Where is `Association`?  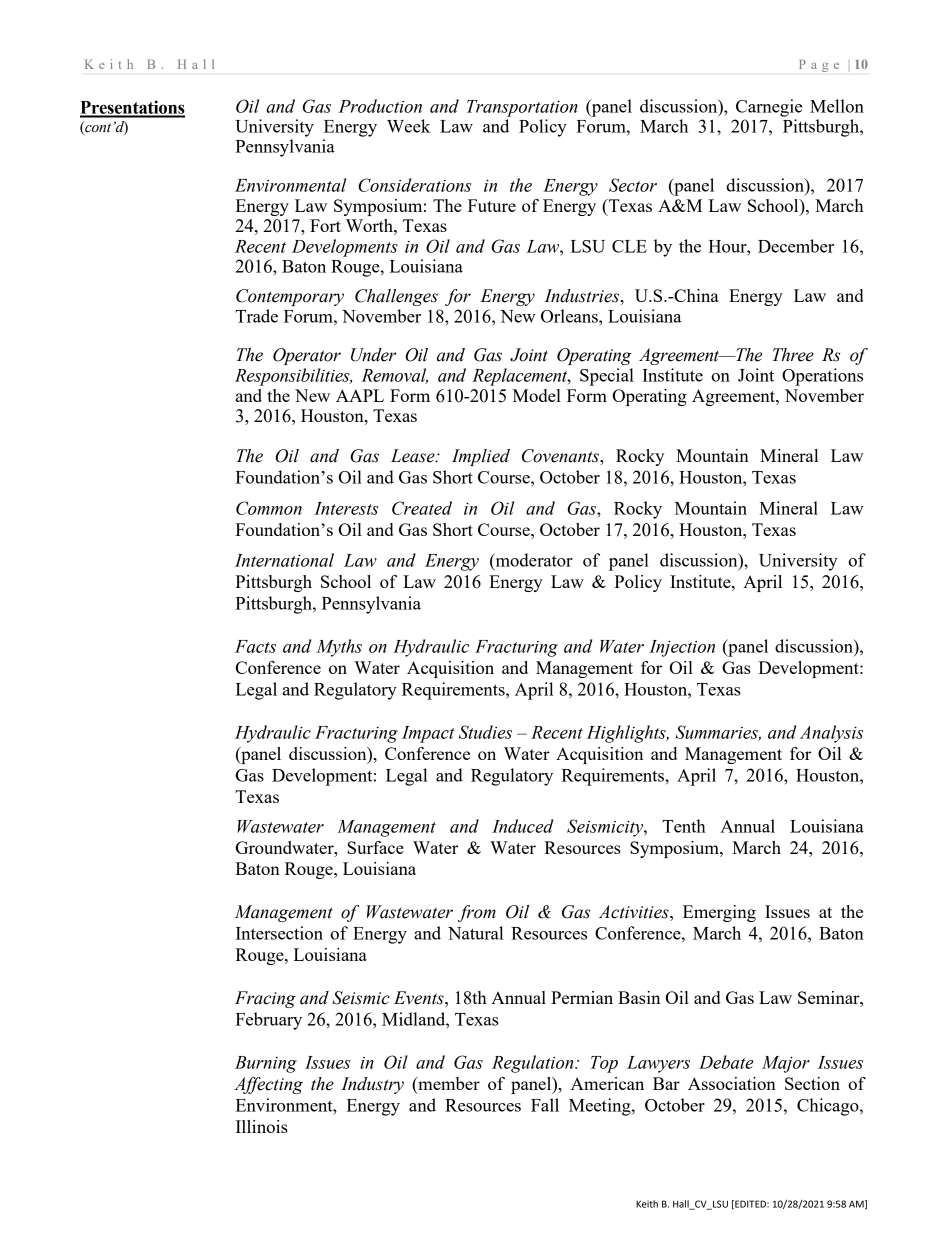 Association is located at coordinates (732, 1083).
